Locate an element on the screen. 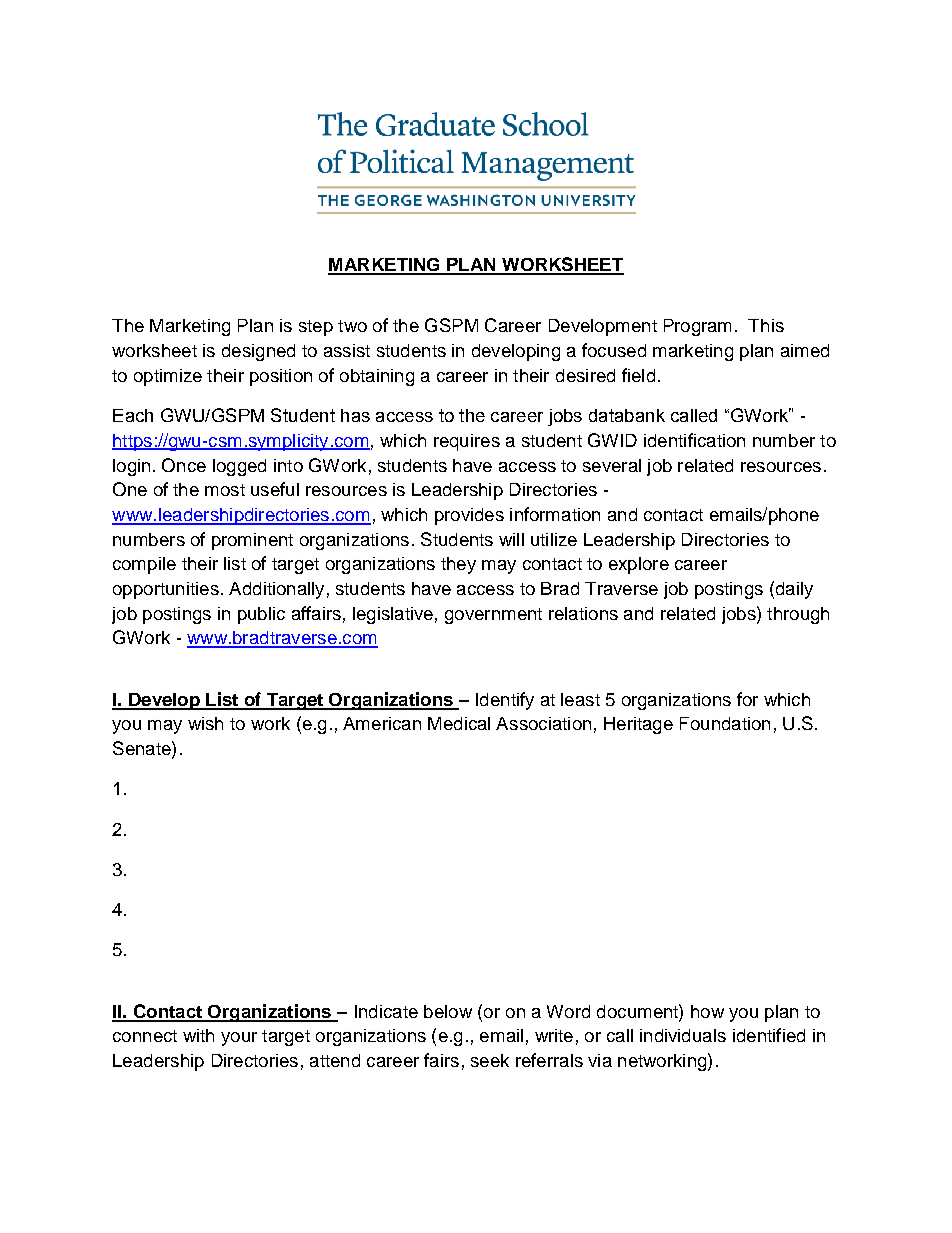 The width and height of the screenshot is (952, 1233). how is located at coordinates (707, 1011).
